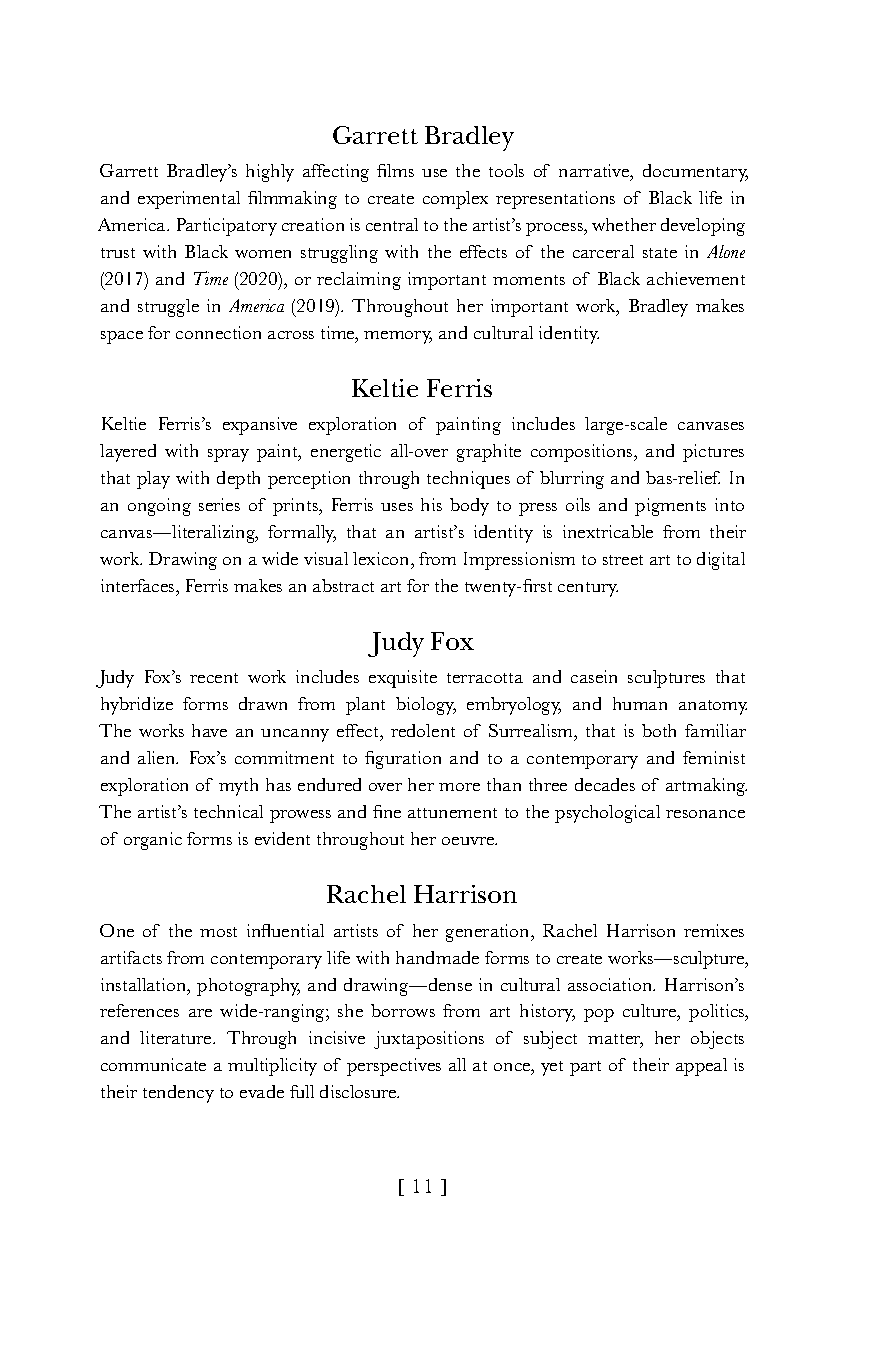 The height and width of the screenshot is (1345, 896). Describe the element at coordinates (189, 200) in the screenshot. I see `experimental` at that location.
